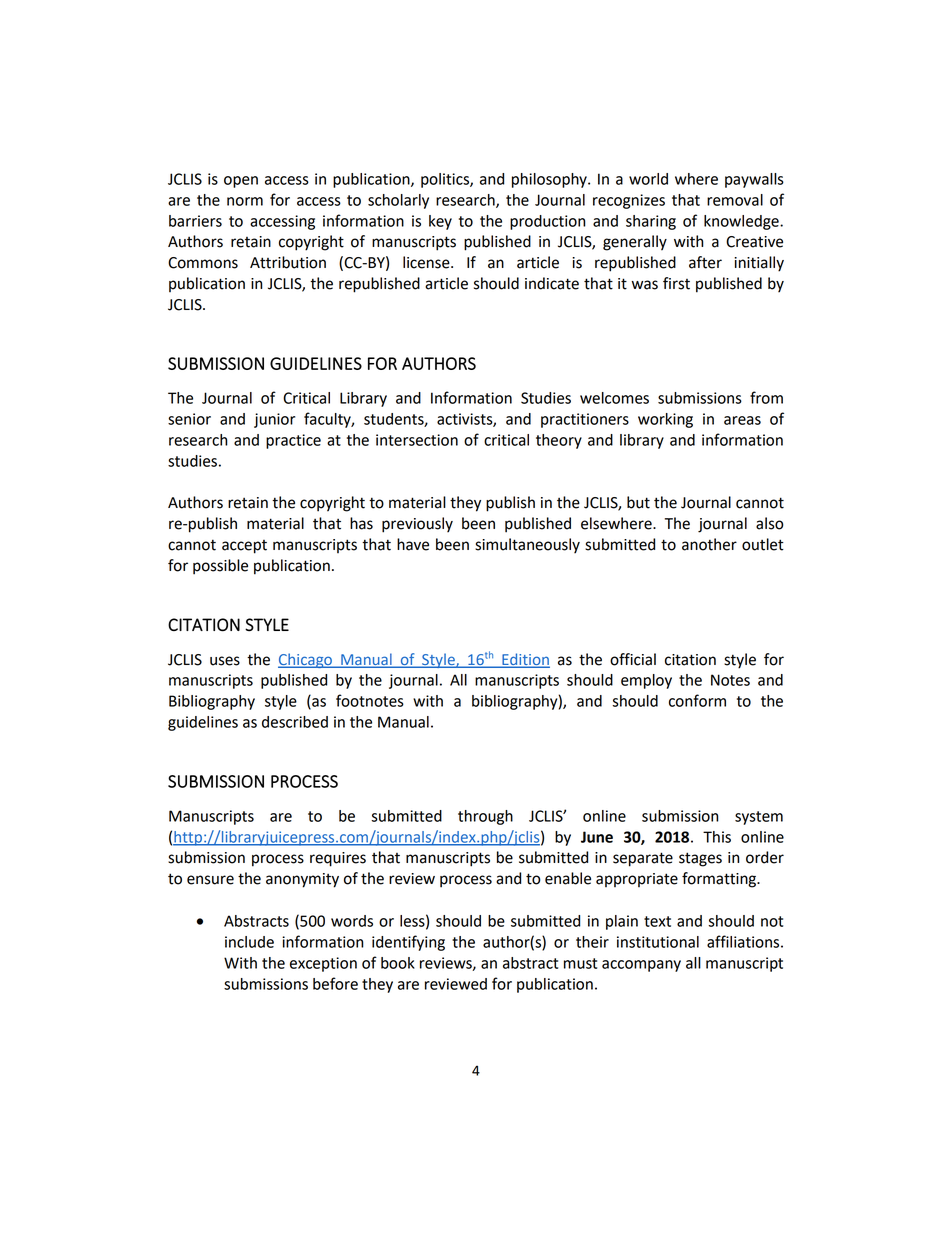  I want to click on identifying, so click(408, 943).
